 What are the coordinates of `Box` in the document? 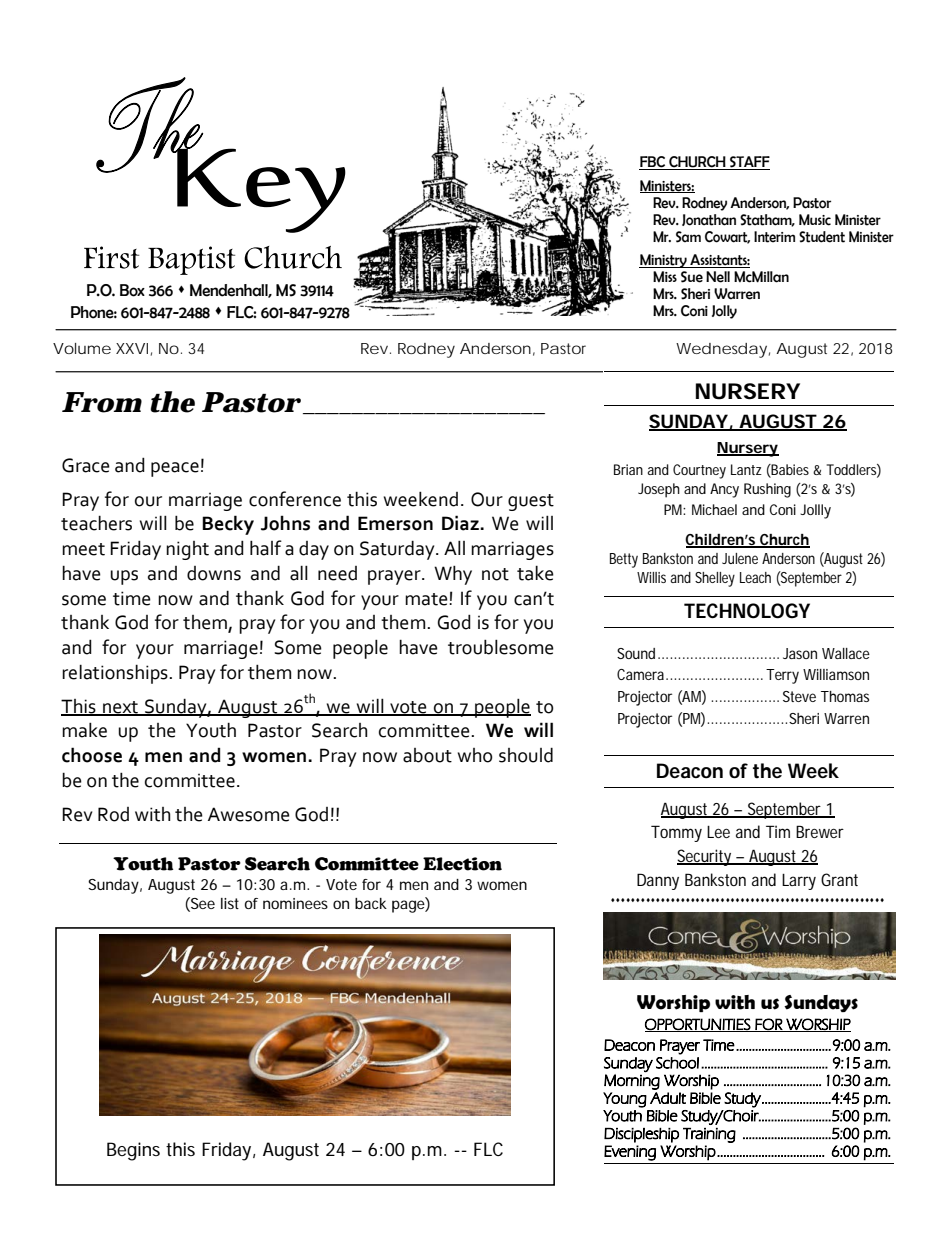 It's located at (132, 290).
